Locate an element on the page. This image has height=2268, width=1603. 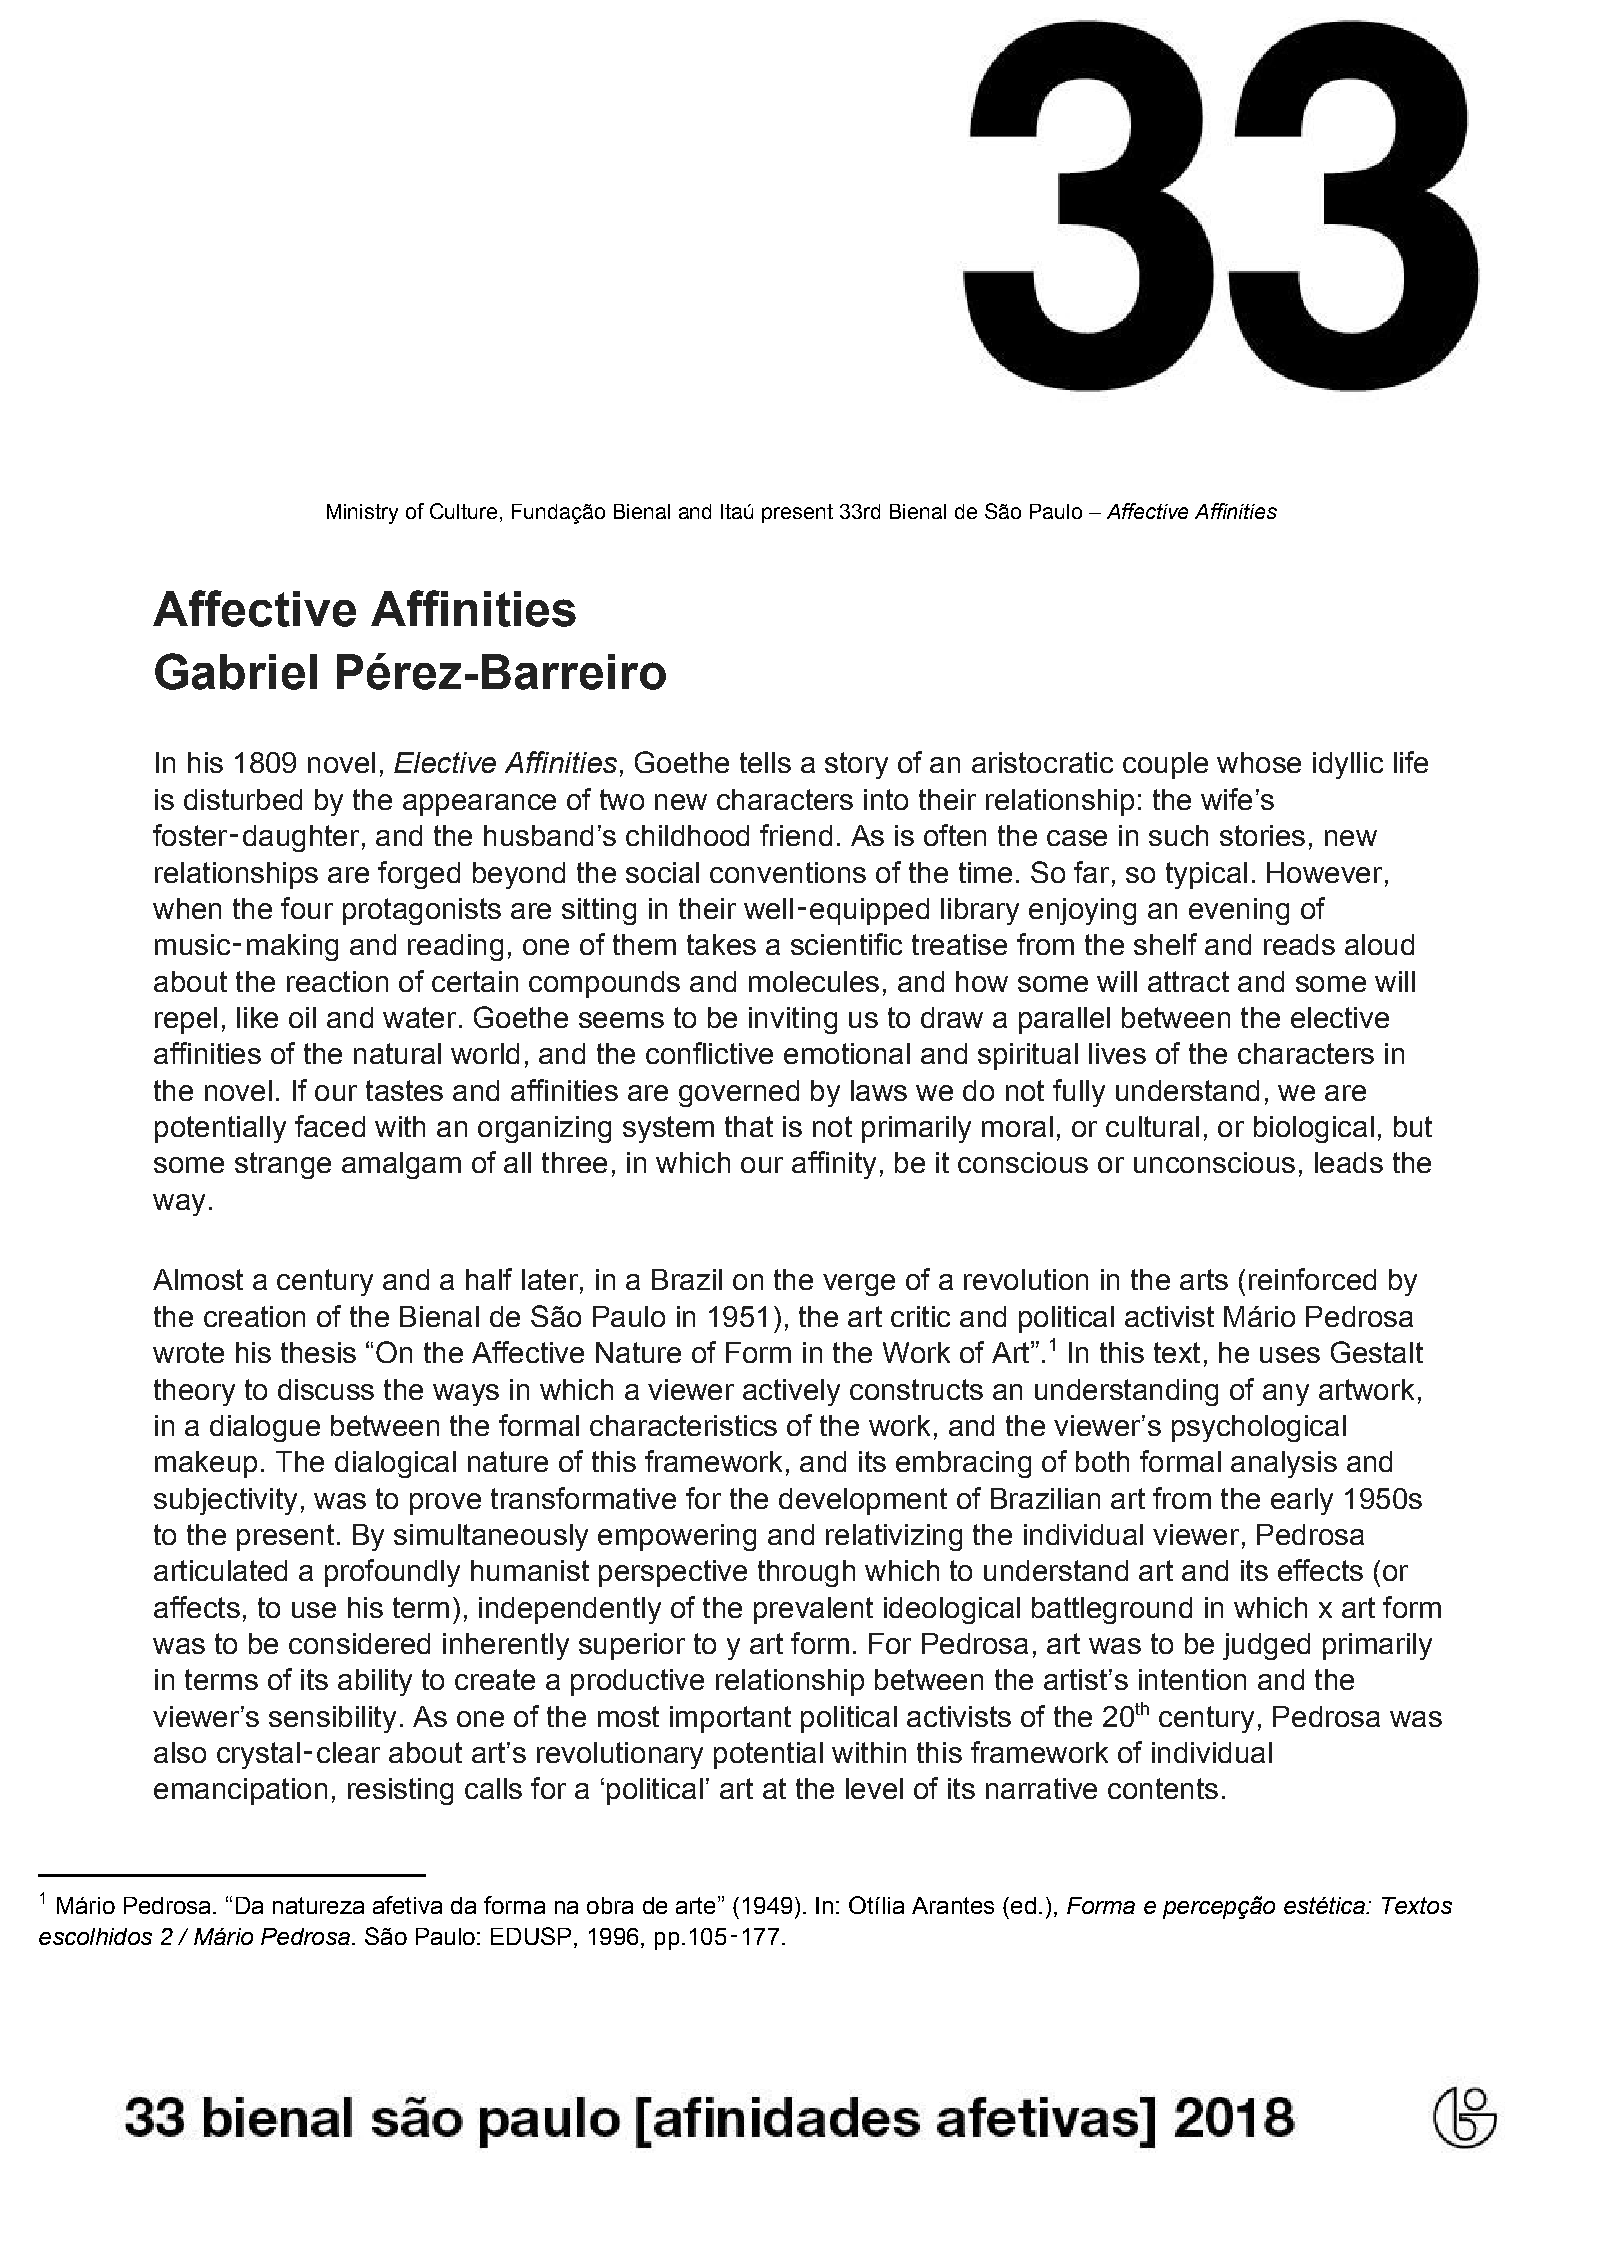
resisting is located at coordinates (400, 1791).
